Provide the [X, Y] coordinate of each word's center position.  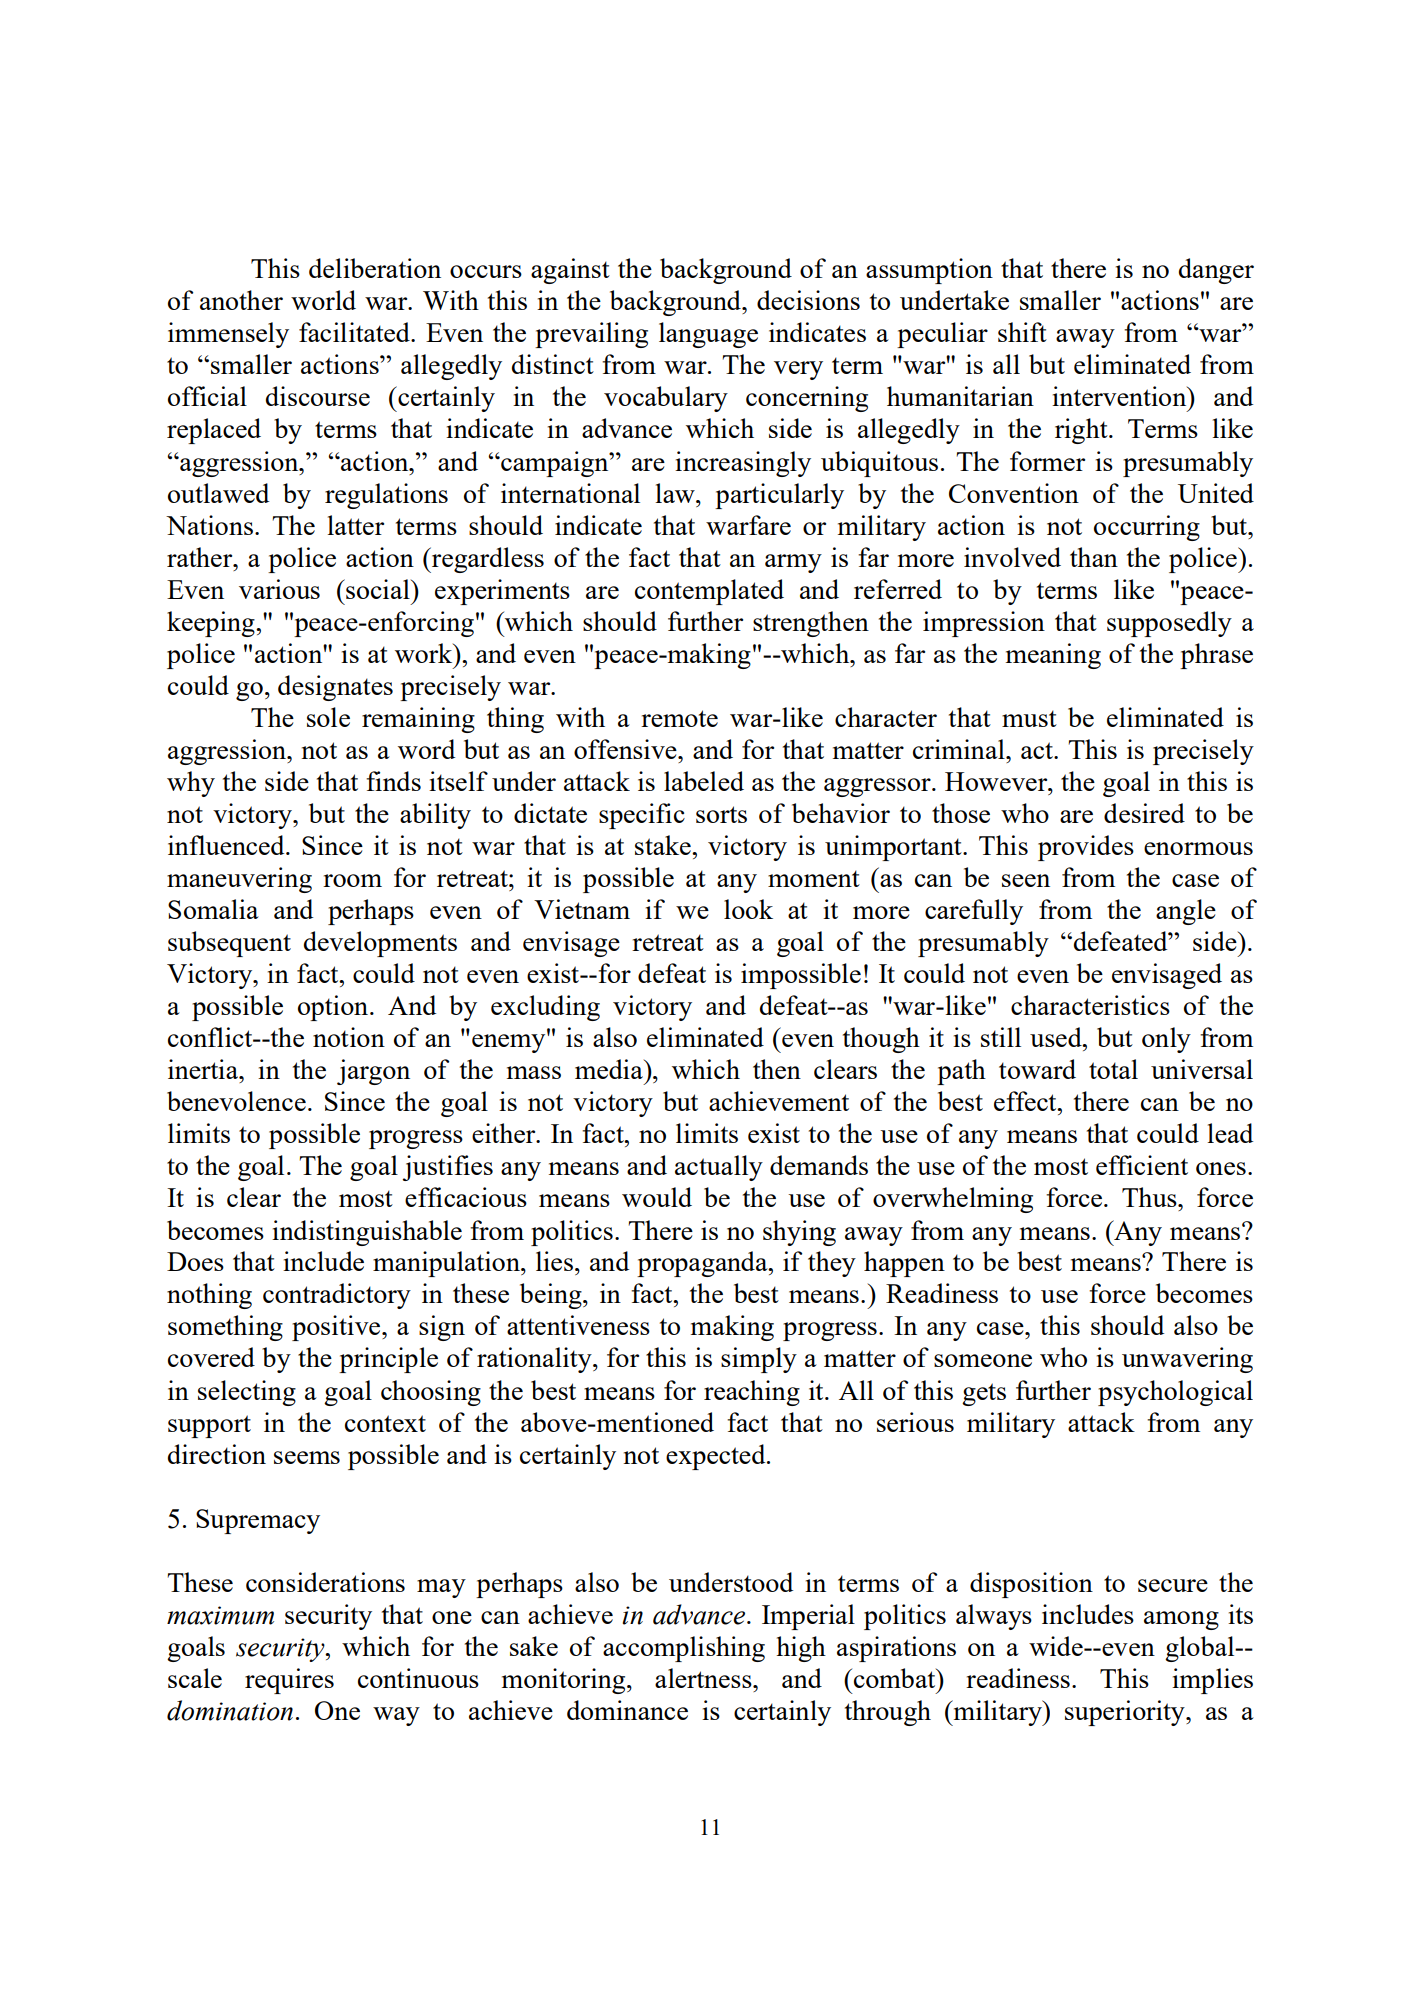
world [323, 300]
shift [1022, 332]
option [334, 1008]
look [748, 909]
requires [289, 1681]
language [708, 335]
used [1057, 1037]
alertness [704, 1678]
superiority [1126, 1713]
